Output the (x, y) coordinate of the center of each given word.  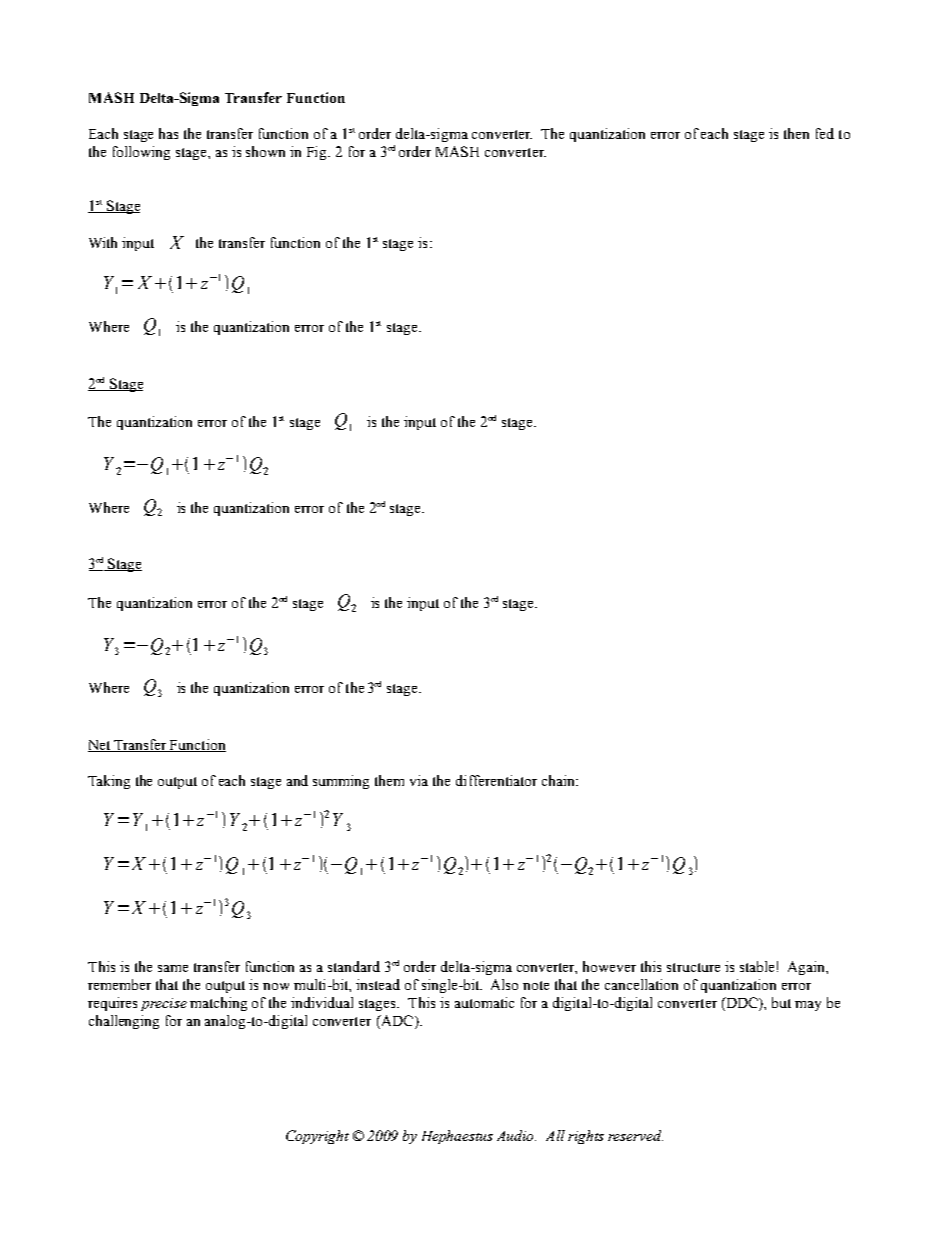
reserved (635, 1135)
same (173, 968)
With (103, 242)
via (419, 780)
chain (559, 780)
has (168, 133)
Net (100, 746)
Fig (318, 153)
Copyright (317, 1137)
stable (757, 966)
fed (825, 133)
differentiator (496, 780)
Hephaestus (457, 1137)
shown (265, 151)
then (796, 133)
